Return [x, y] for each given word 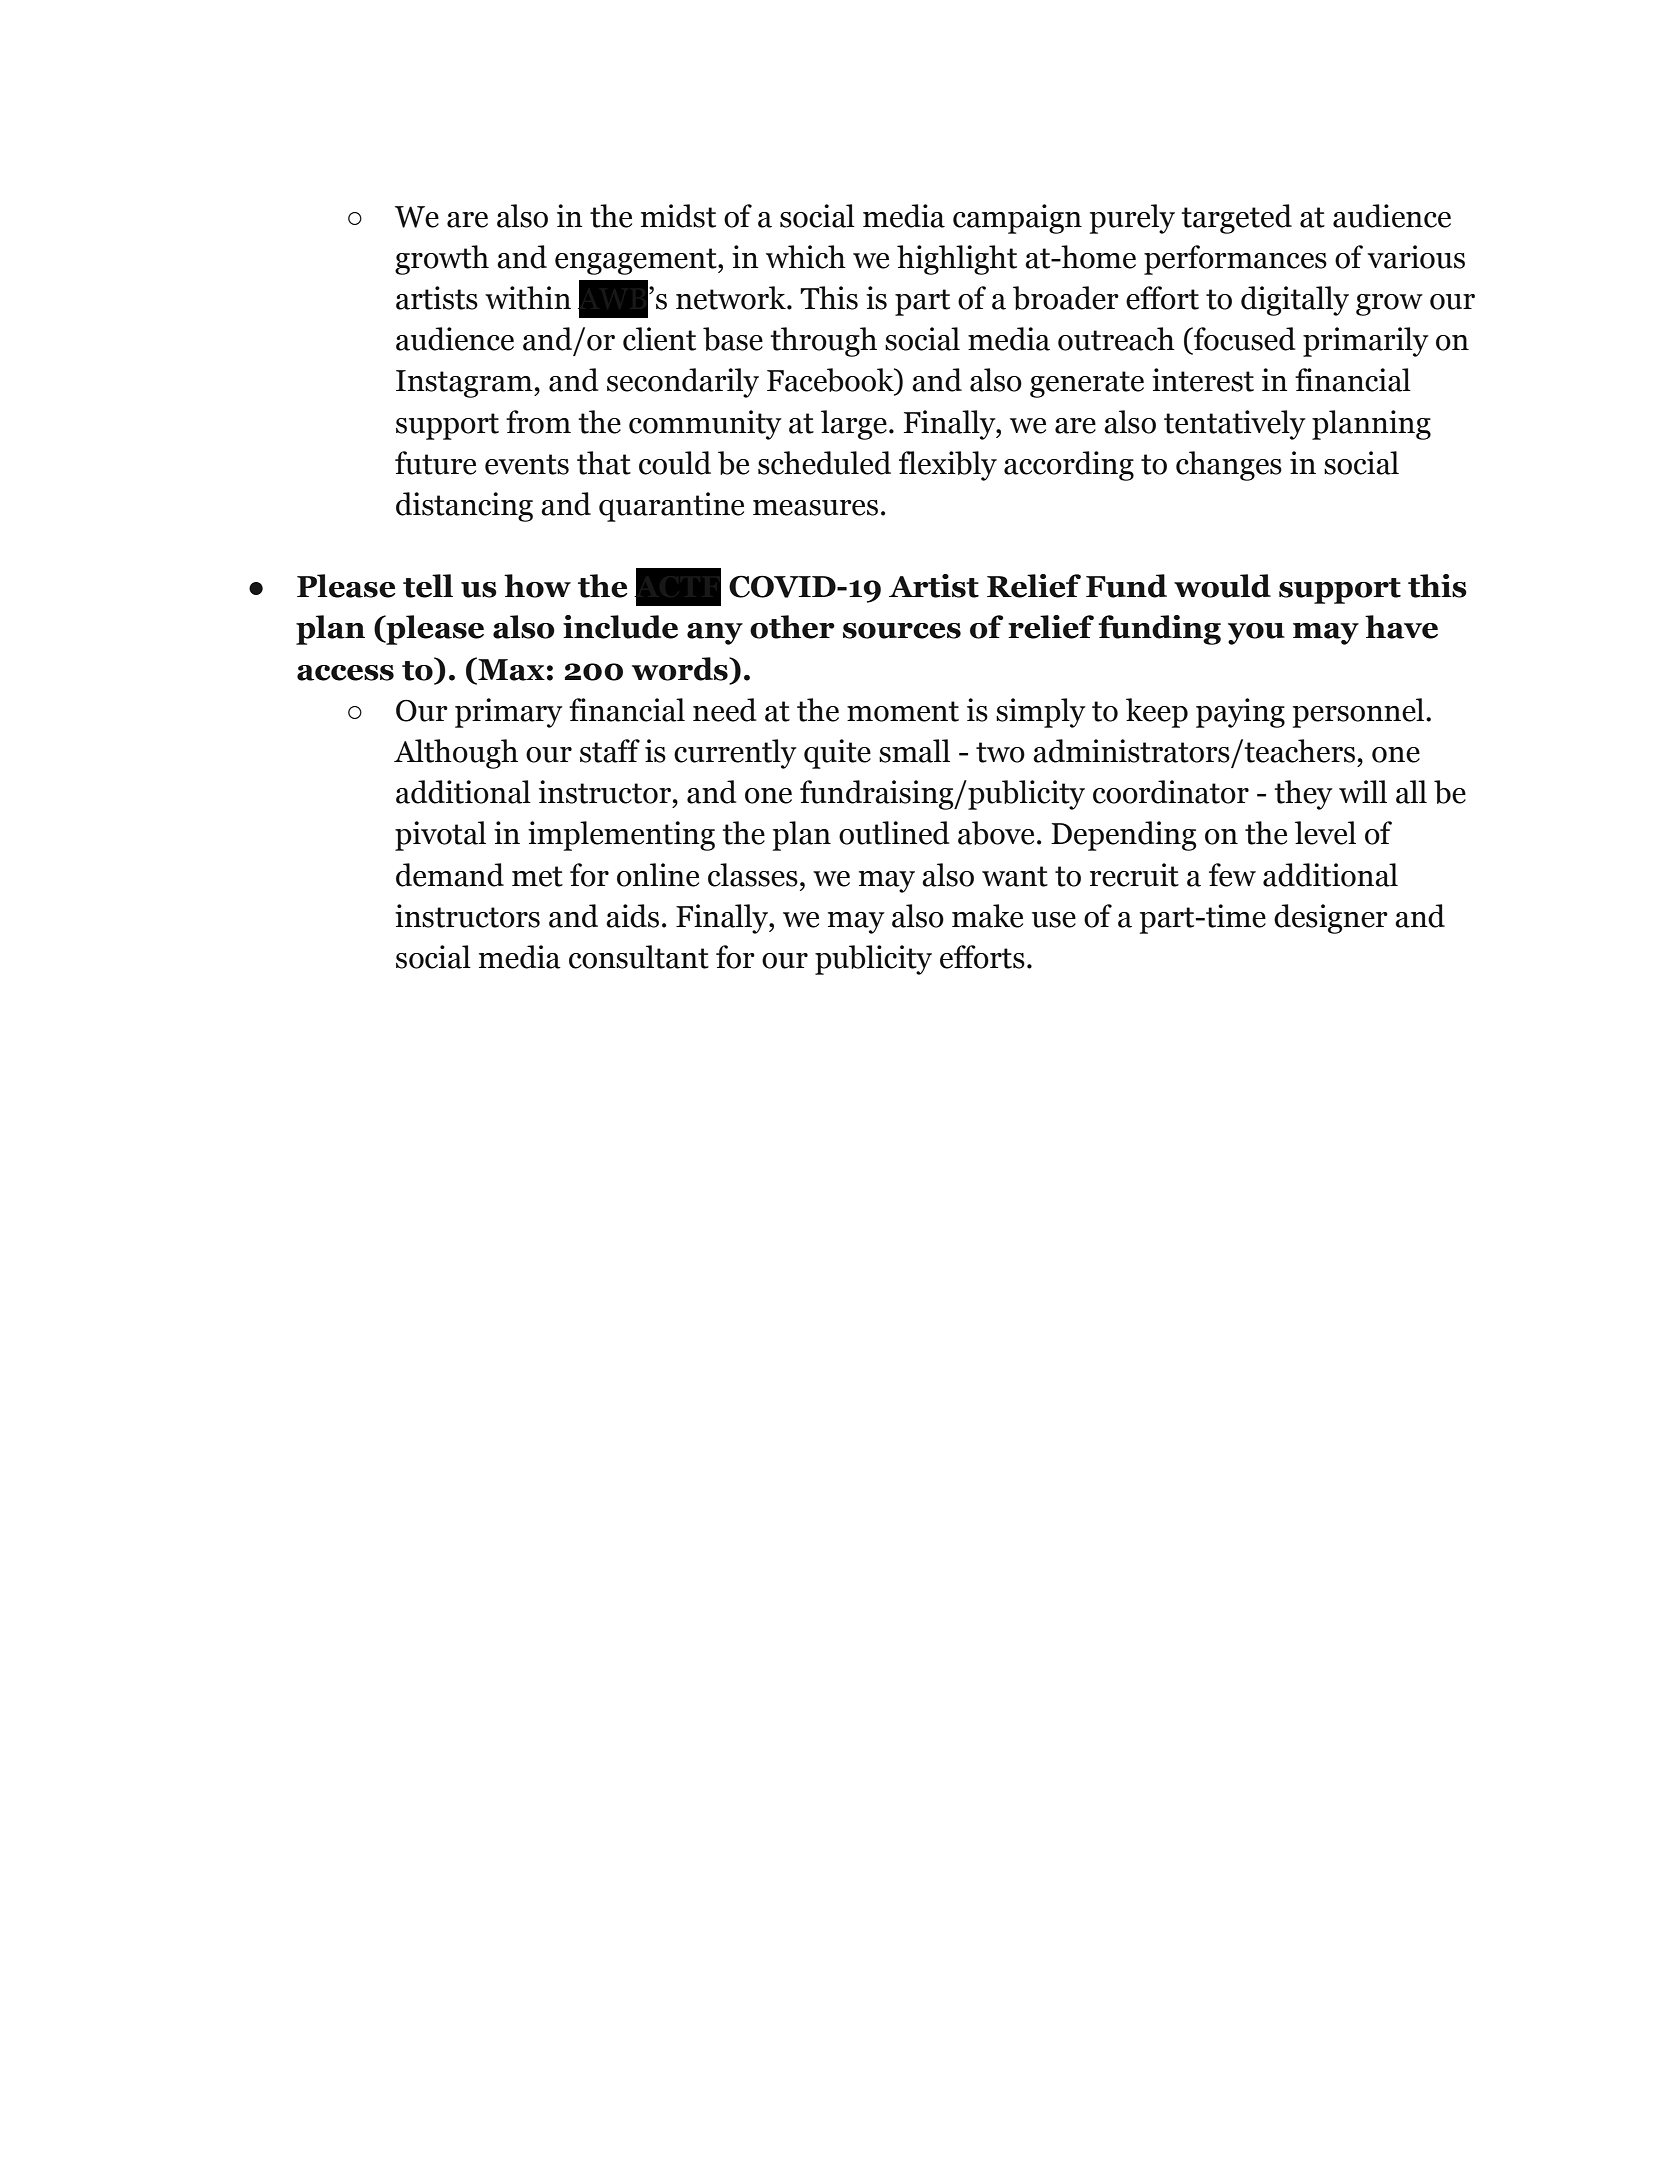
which [806, 257]
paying [1240, 713]
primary [509, 713]
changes [1229, 466]
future [435, 463]
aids [632, 916]
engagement [637, 261]
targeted [1237, 219]
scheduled [824, 463]
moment [903, 711]
